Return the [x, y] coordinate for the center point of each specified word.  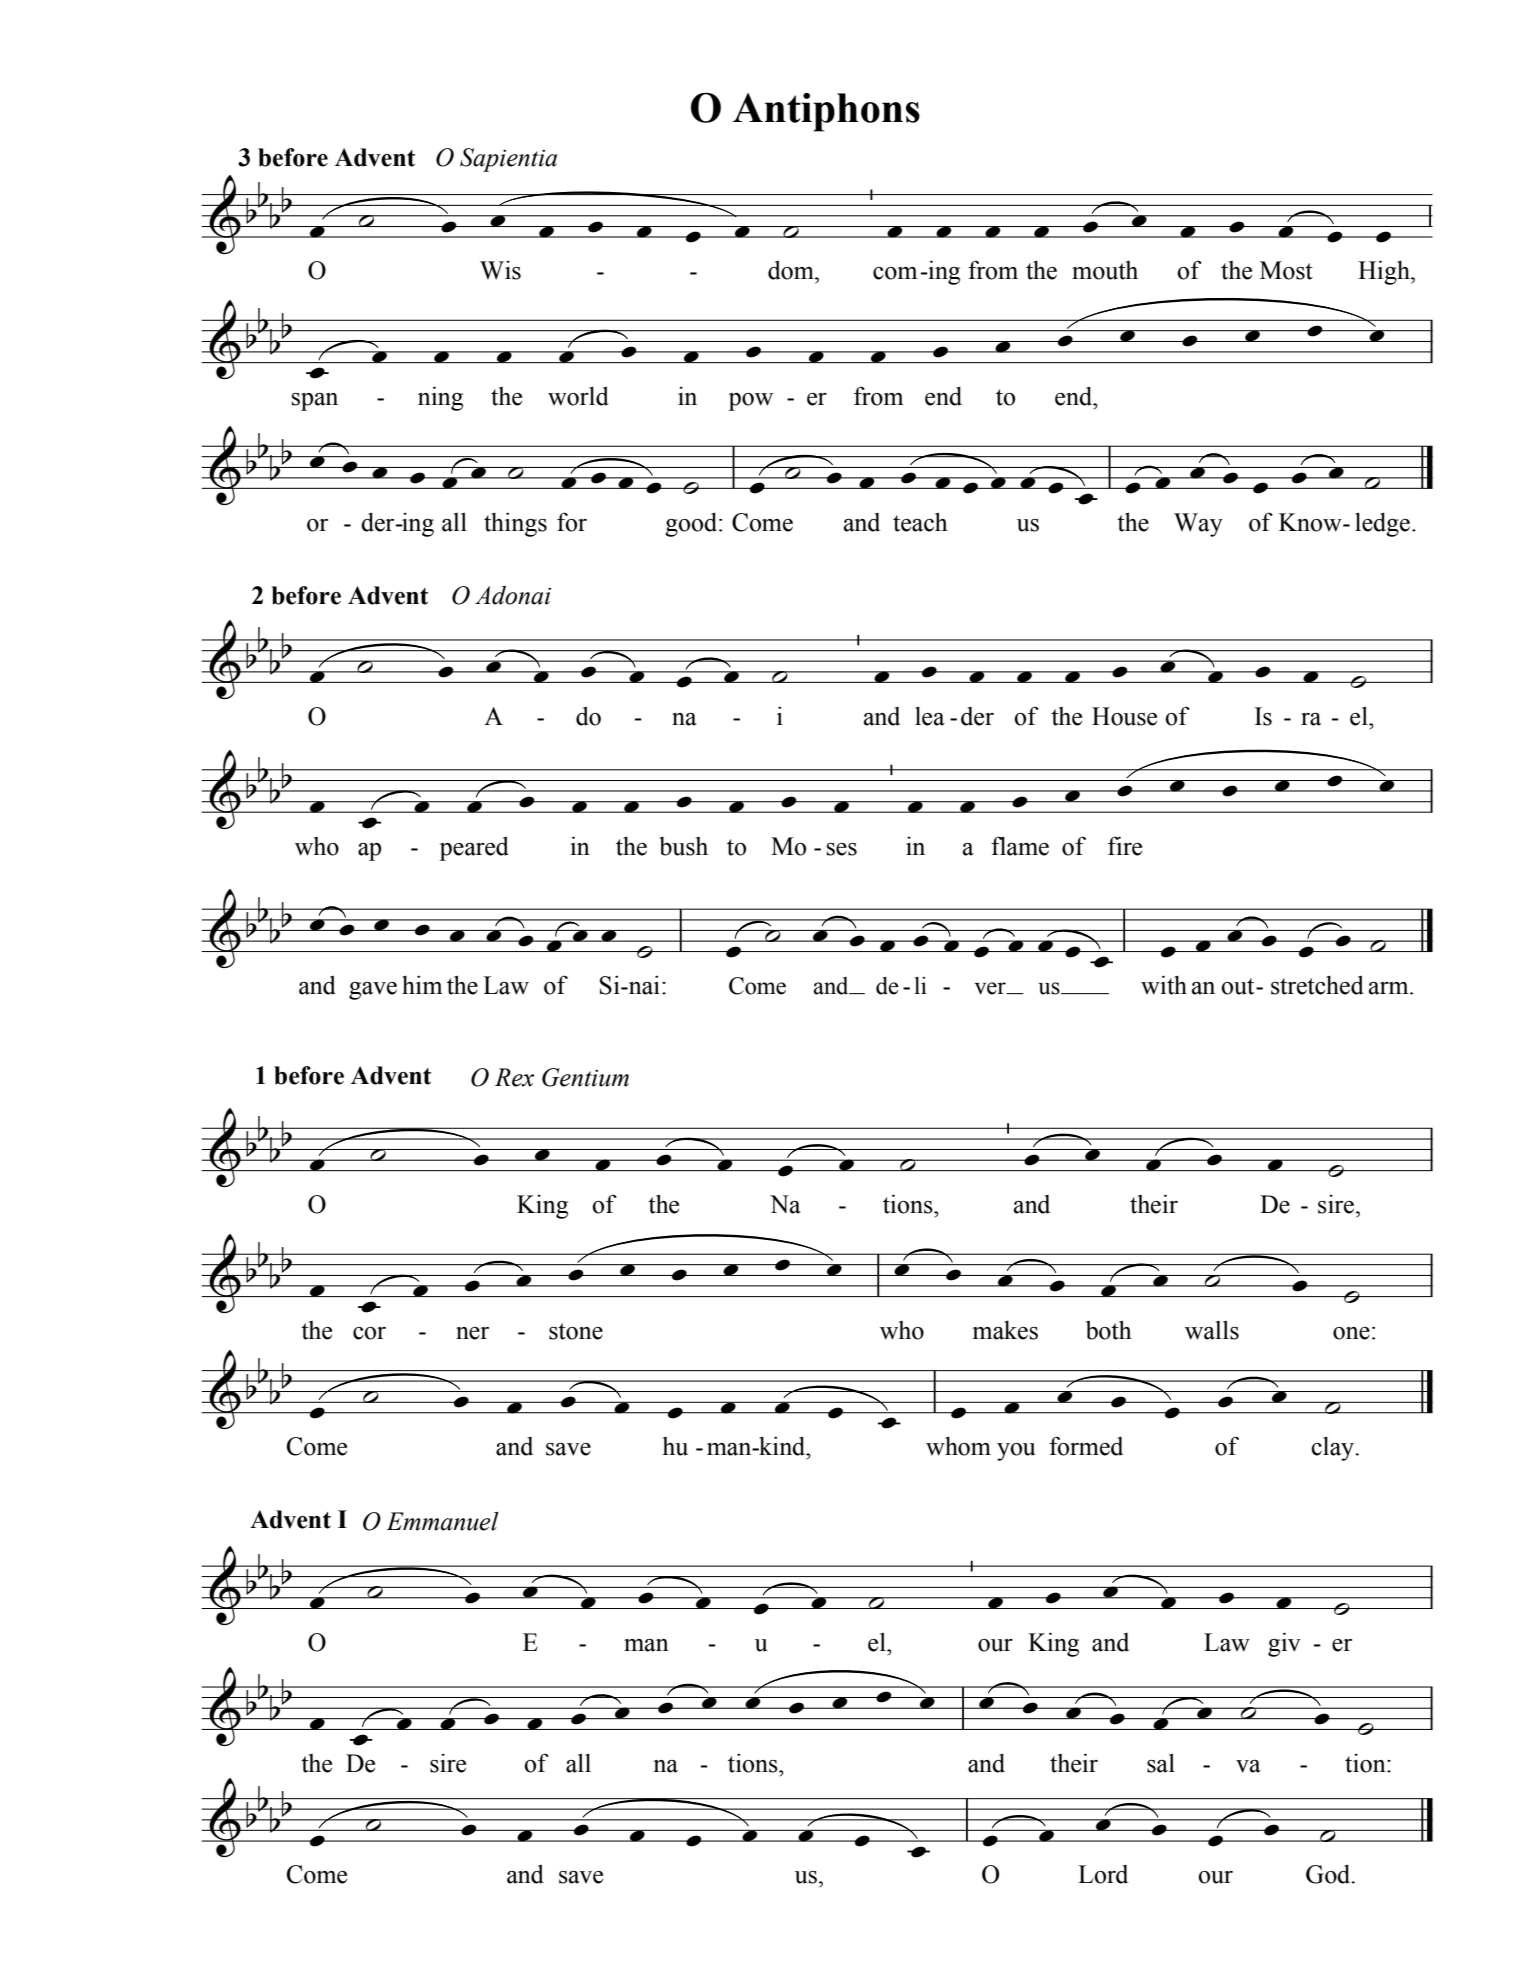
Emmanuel [442, 1521]
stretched [1317, 985]
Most [1286, 270]
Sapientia [508, 160]
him [422, 984]
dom [792, 270]
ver [991, 988]
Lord [1103, 1874]
